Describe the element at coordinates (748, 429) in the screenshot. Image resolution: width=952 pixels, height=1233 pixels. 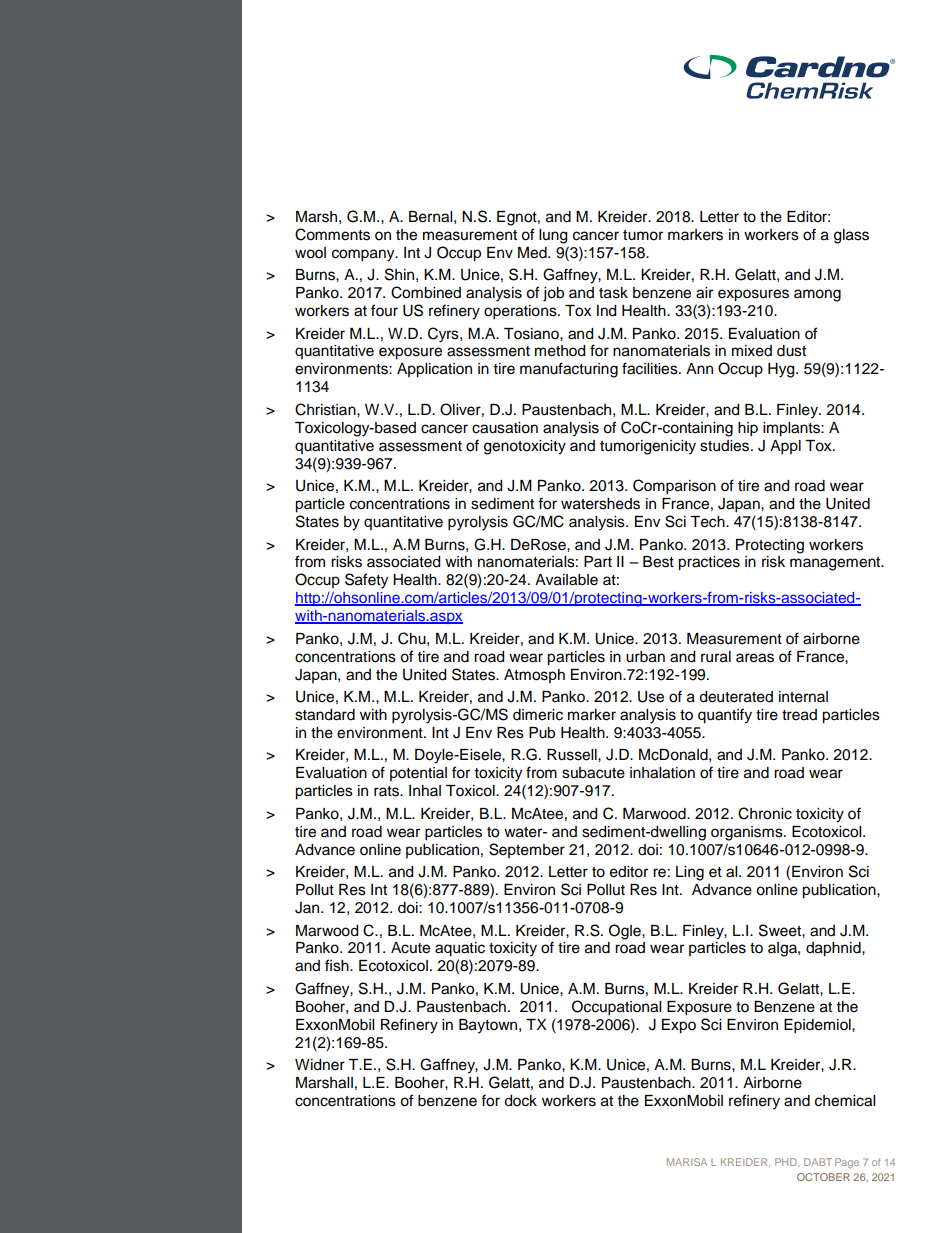
I see `hip` at that location.
